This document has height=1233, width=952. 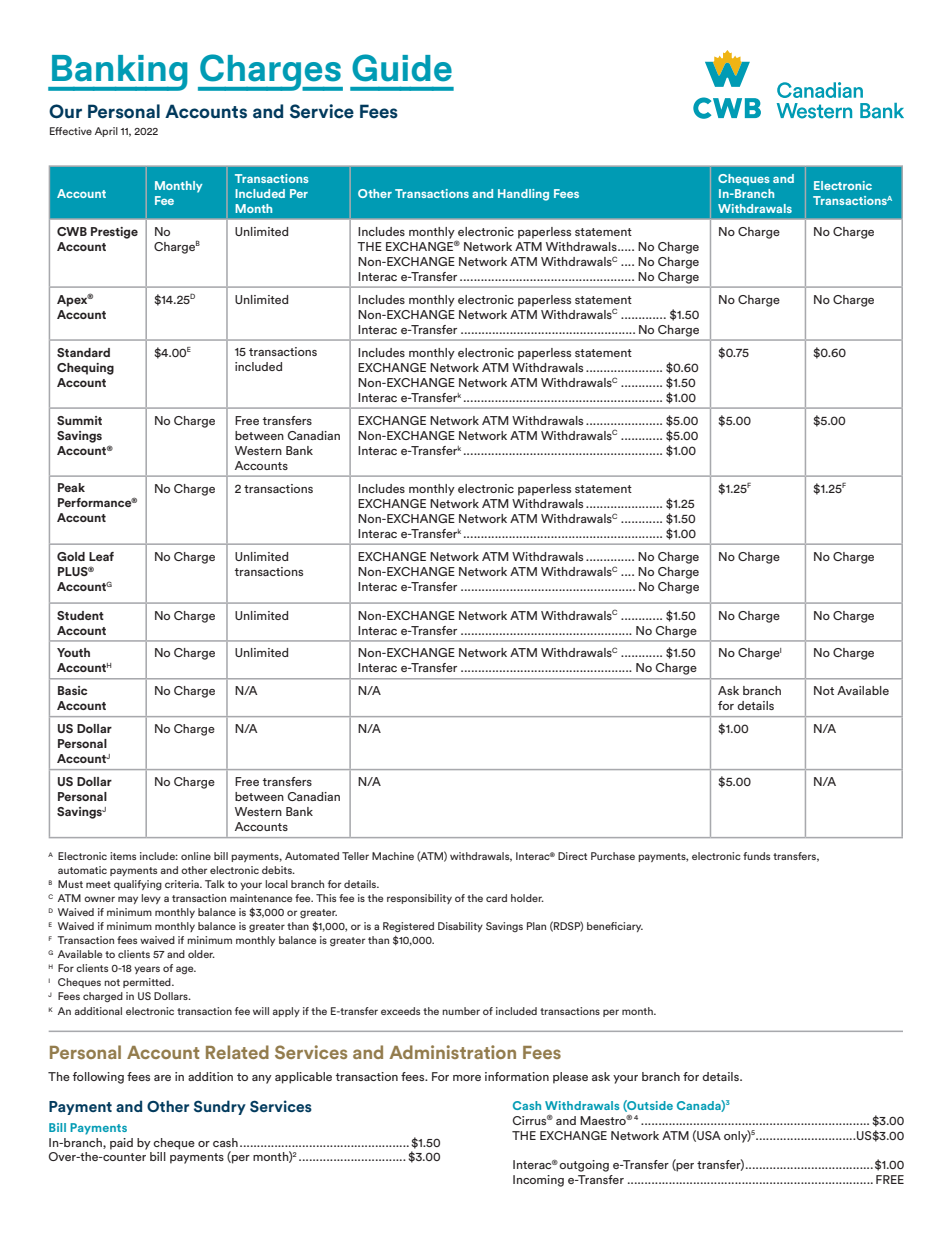 I want to click on paid, so click(x=121, y=1144).
